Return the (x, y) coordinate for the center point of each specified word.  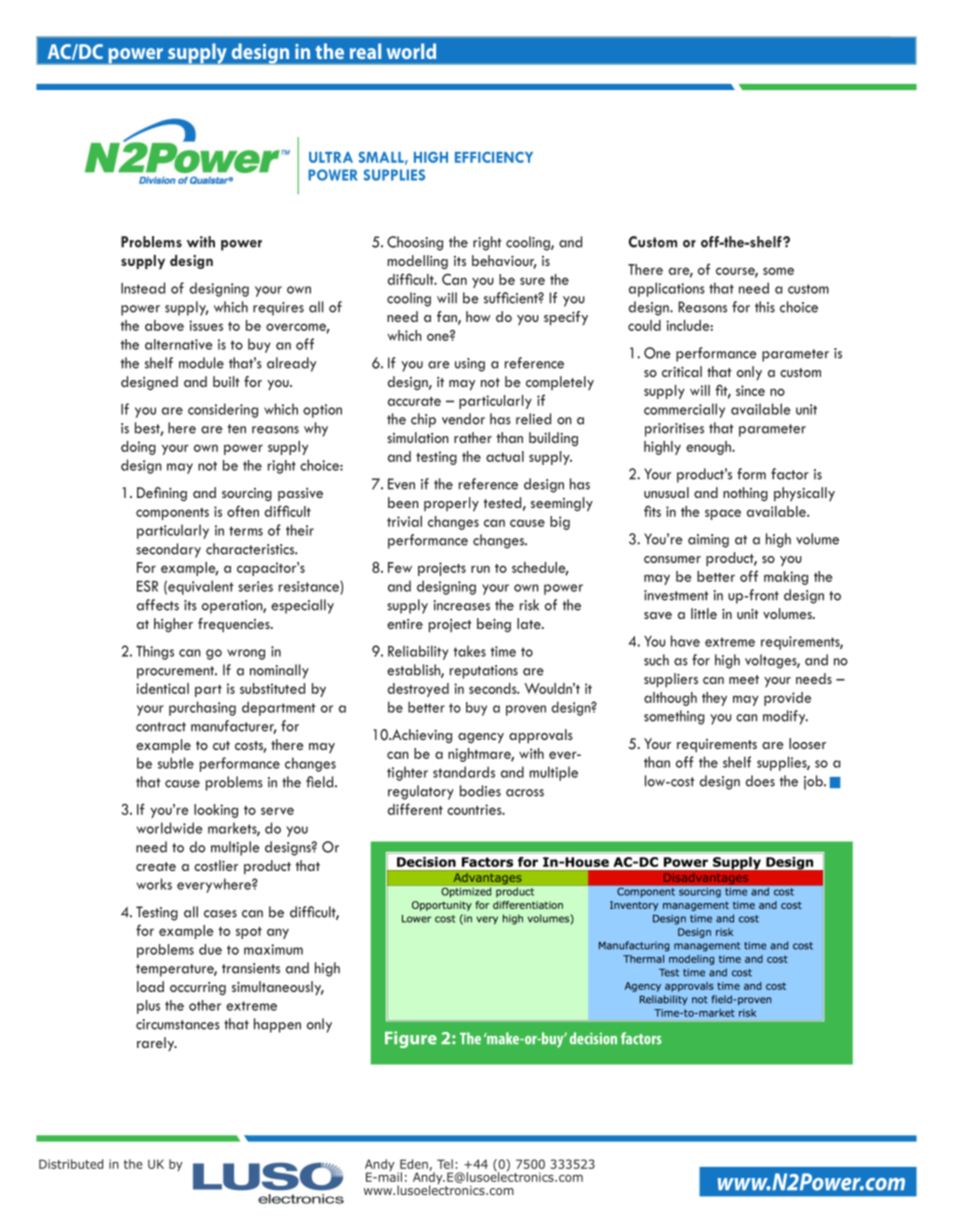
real (365, 51)
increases (462, 605)
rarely (157, 1044)
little (704, 613)
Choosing (415, 243)
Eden (415, 1165)
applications (667, 289)
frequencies (235, 625)
